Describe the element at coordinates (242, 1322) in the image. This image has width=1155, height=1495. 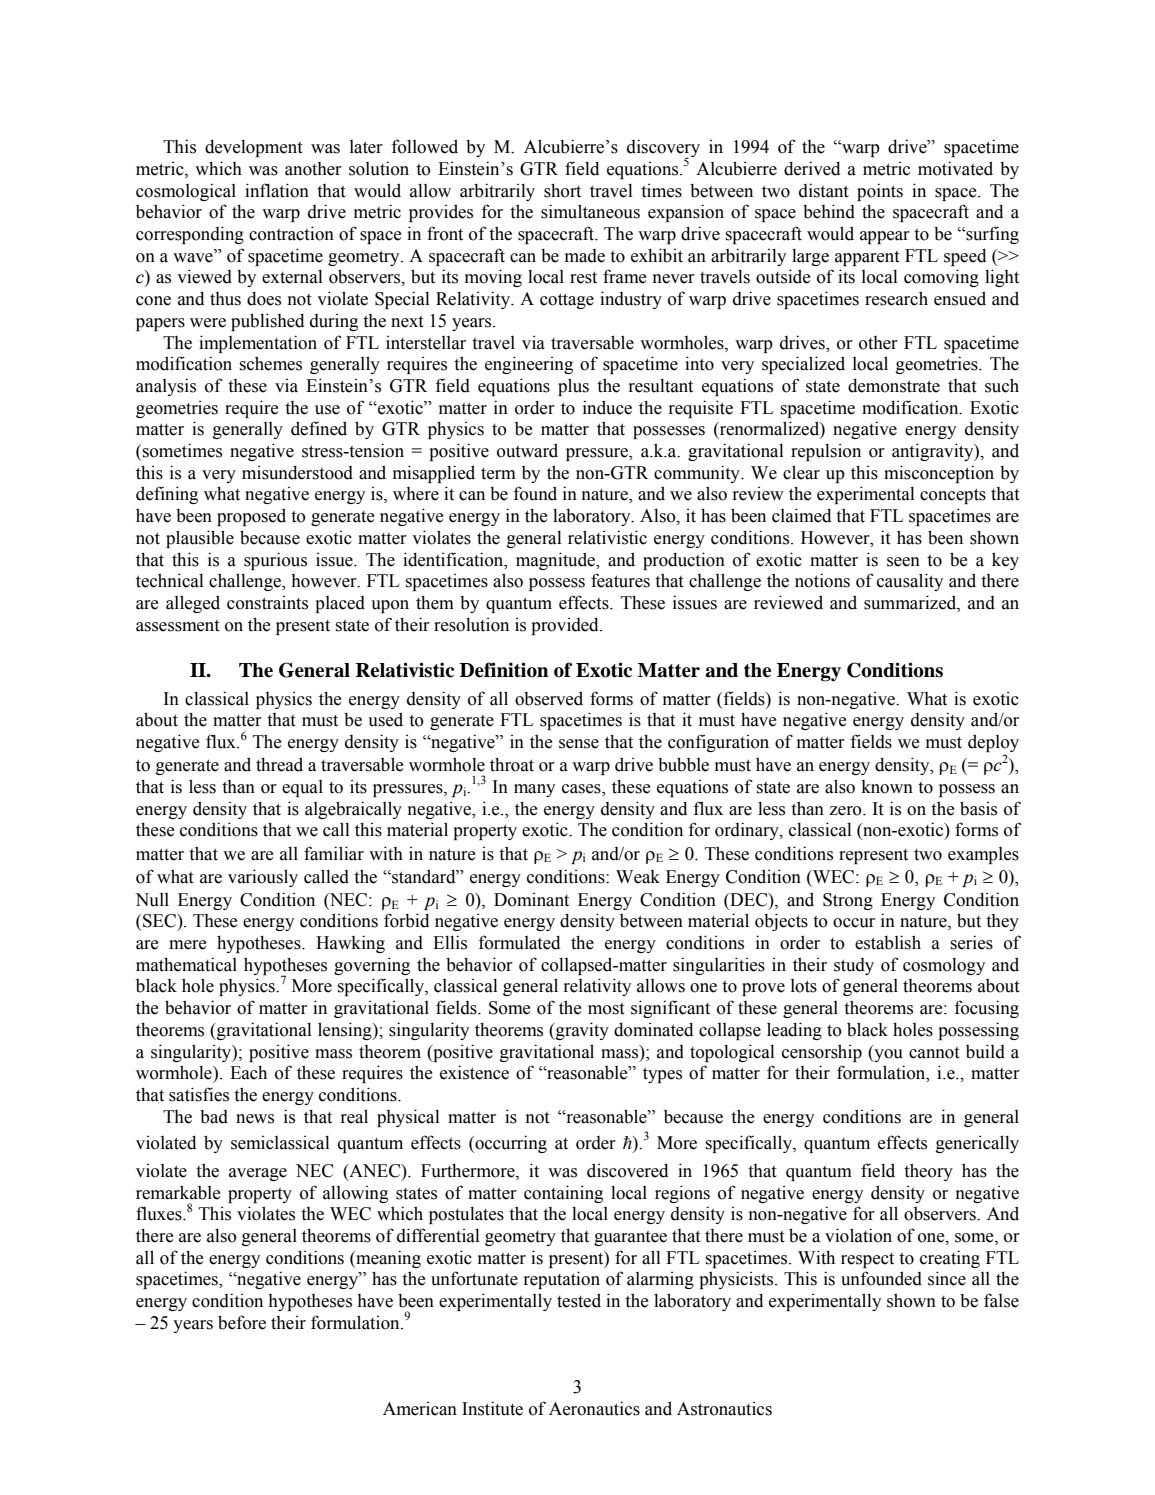
I see `before` at that location.
